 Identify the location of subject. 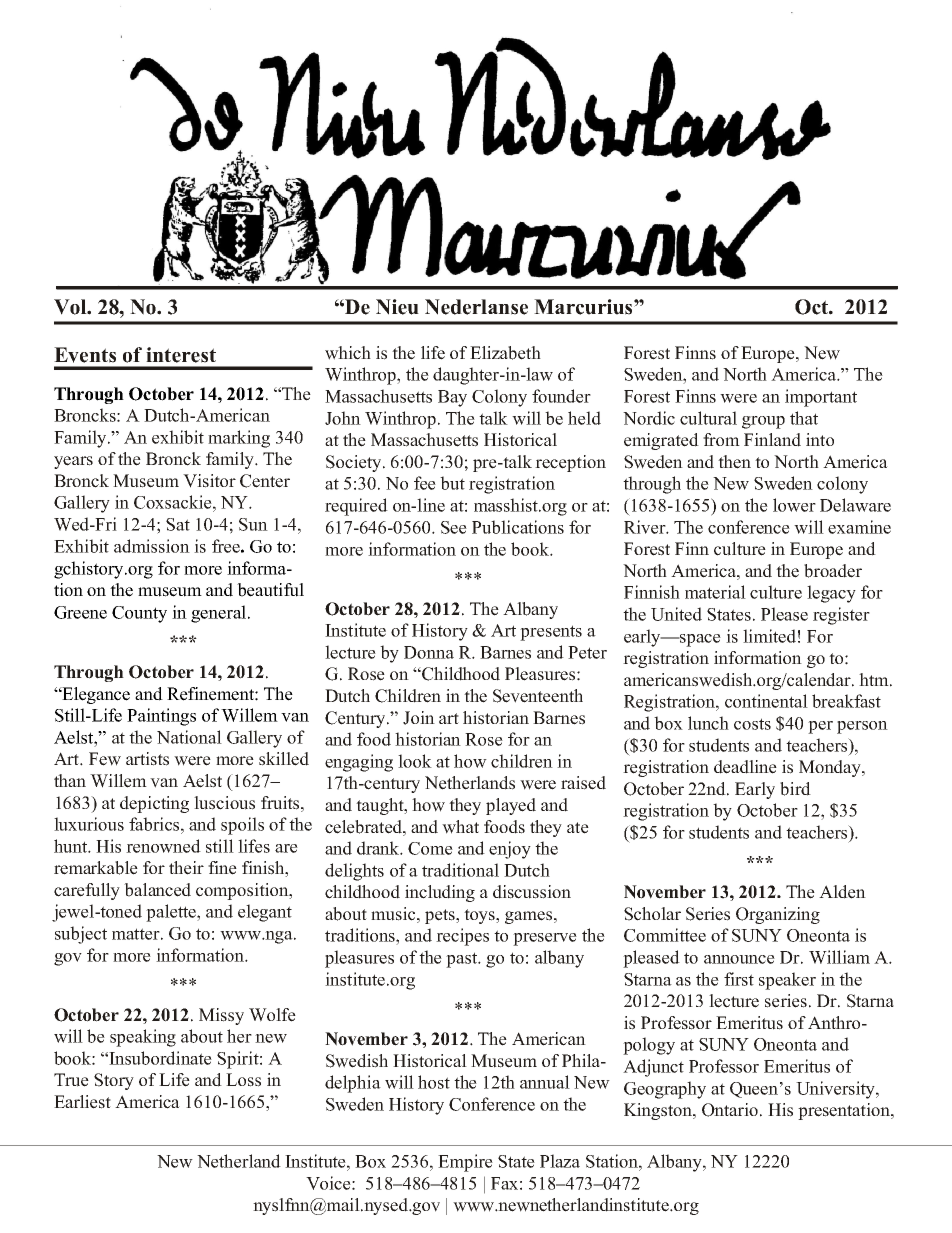
(81, 935).
